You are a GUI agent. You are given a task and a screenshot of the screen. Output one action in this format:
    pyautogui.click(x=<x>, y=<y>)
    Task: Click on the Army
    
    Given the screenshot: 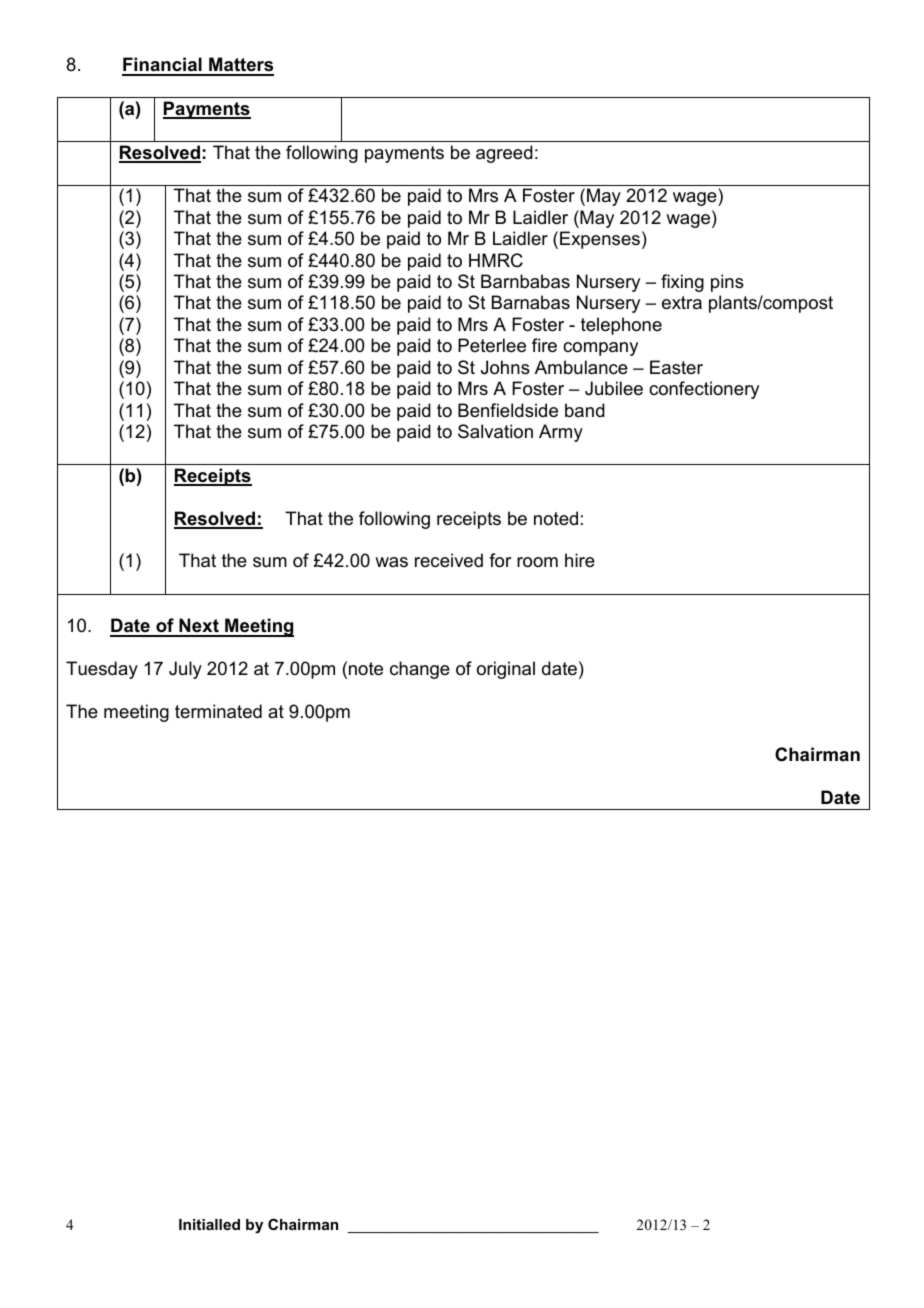 What is the action you would take?
    pyautogui.click(x=561, y=433)
